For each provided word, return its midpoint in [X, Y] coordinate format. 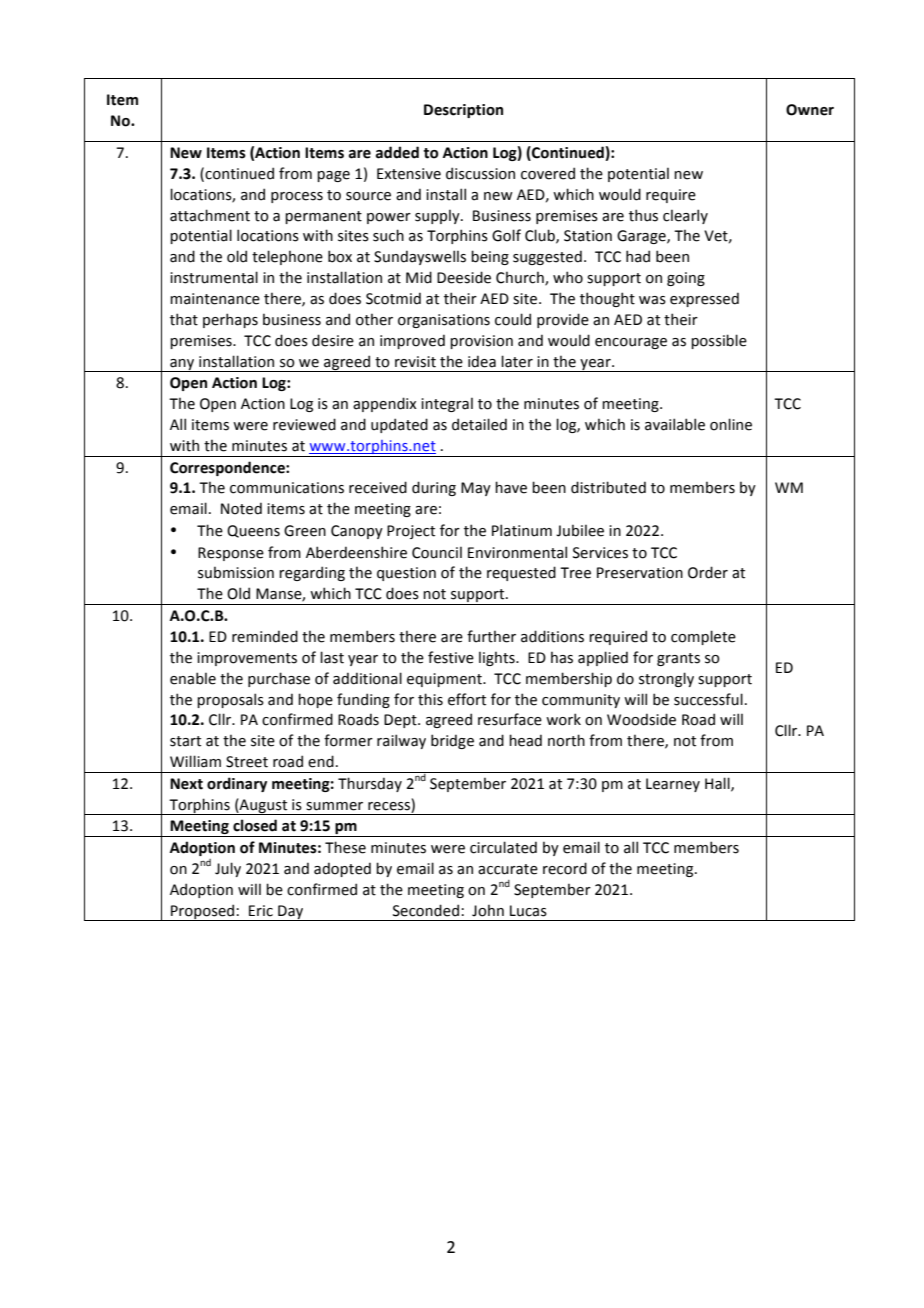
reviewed [304, 424]
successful [708, 699]
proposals [230, 700]
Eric [261, 911]
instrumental [214, 277]
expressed [704, 299]
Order [708, 572]
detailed [479, 424]
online [731, 424]
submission [236, 572]
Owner [810, 110]
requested [521, 573]
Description [463, 111]
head [525, 740]
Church [521, 278]
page [333, 176]
